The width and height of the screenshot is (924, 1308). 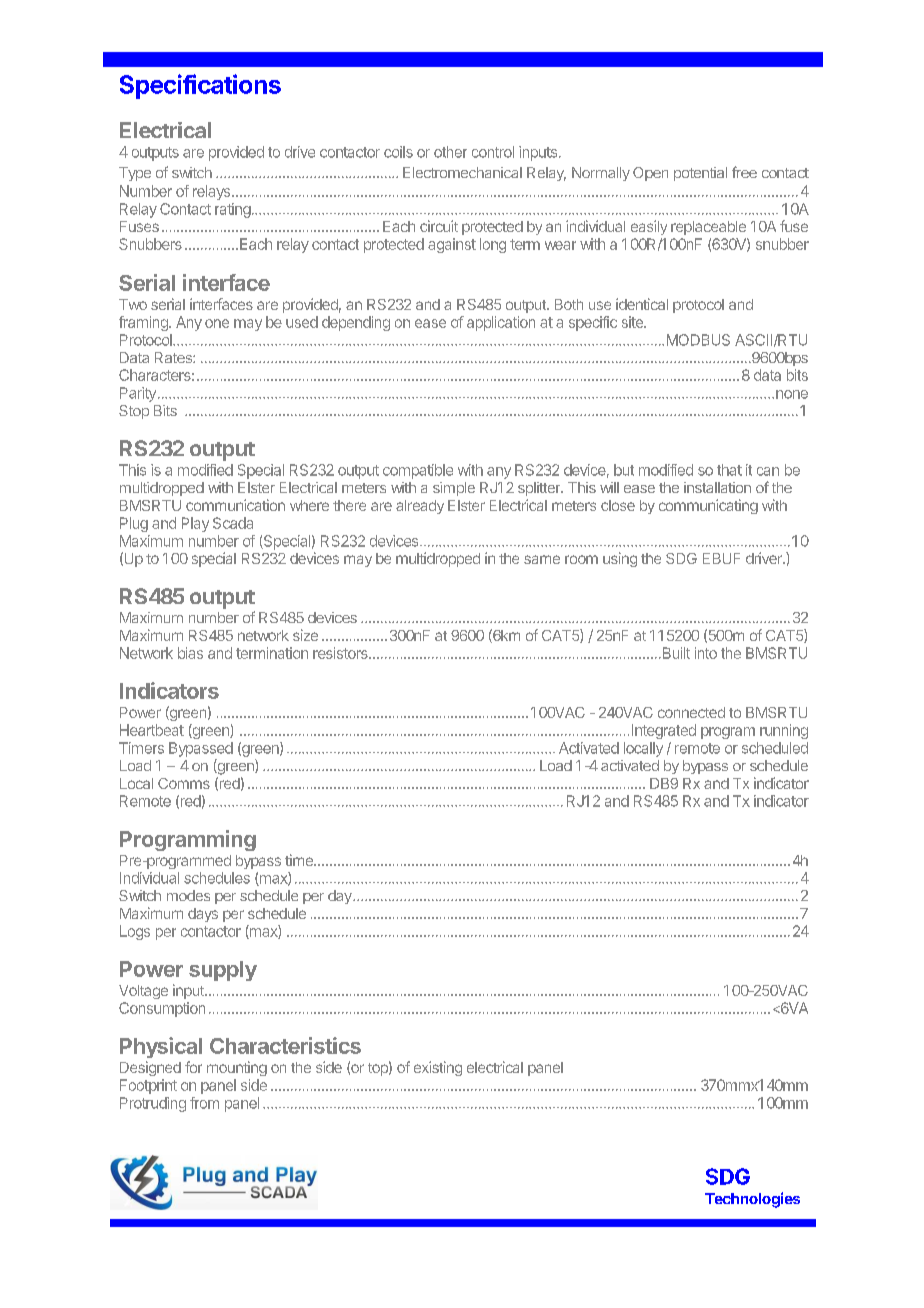 I want to click on size, so click(x=305, y=635).
